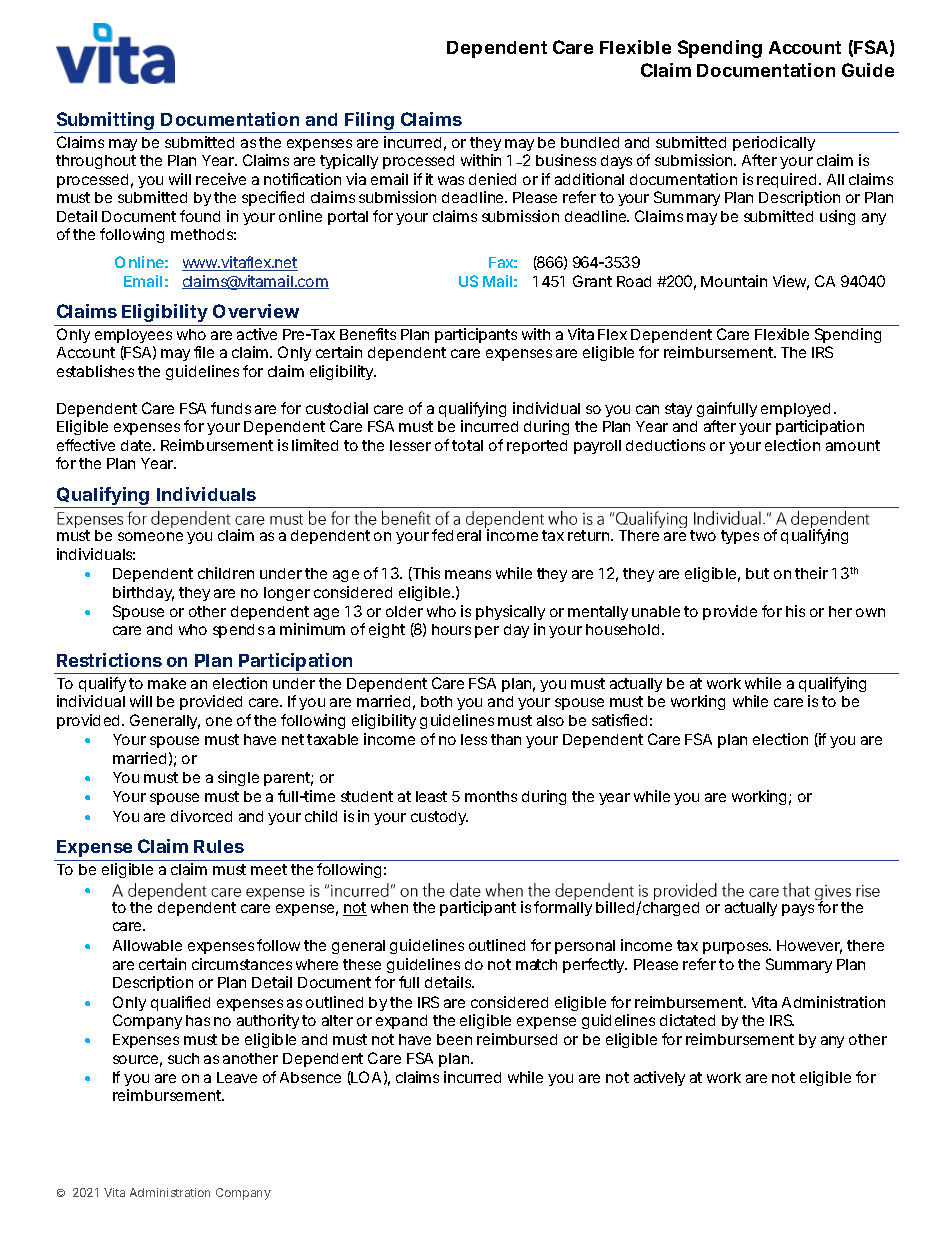 The height and width of the image is (1233, 952). I want to click on than, so click(506, 739).
